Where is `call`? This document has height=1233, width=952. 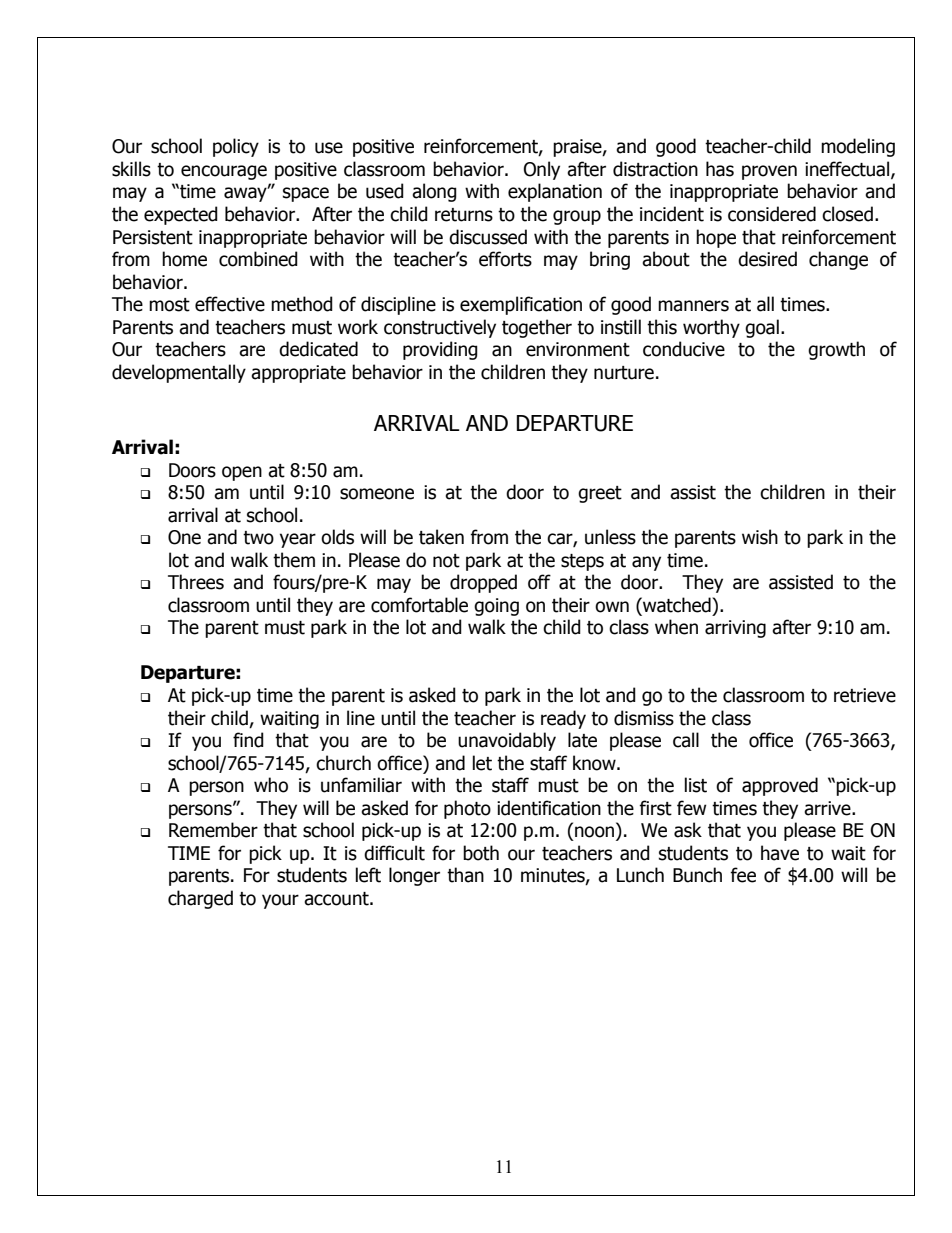 call is located at coordinates (686, 740).
